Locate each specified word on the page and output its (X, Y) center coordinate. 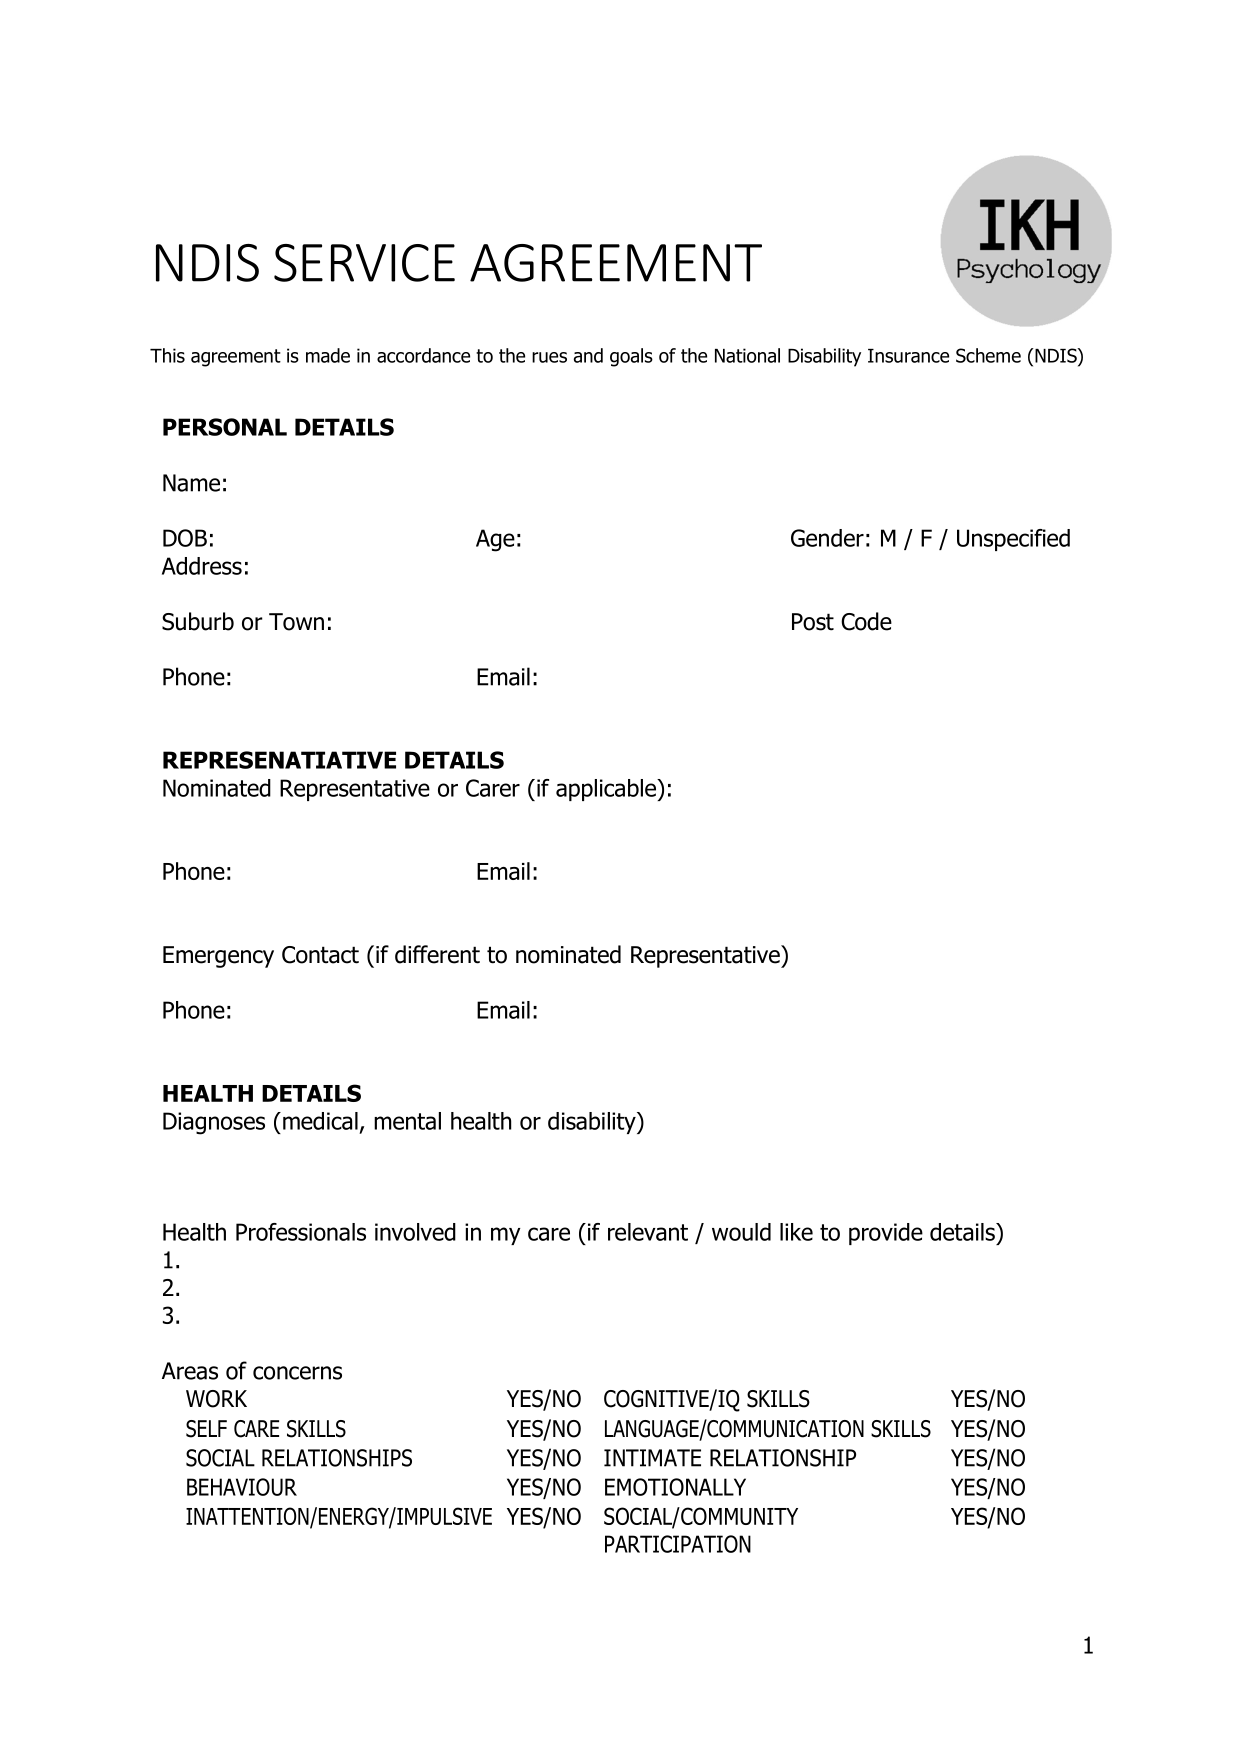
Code (866, 621)
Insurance (908, 356)
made (328, 355)
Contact (320, 955)
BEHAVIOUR (242, 1487)
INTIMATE (652, 1458)
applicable (607, 790)
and (588, 355)
